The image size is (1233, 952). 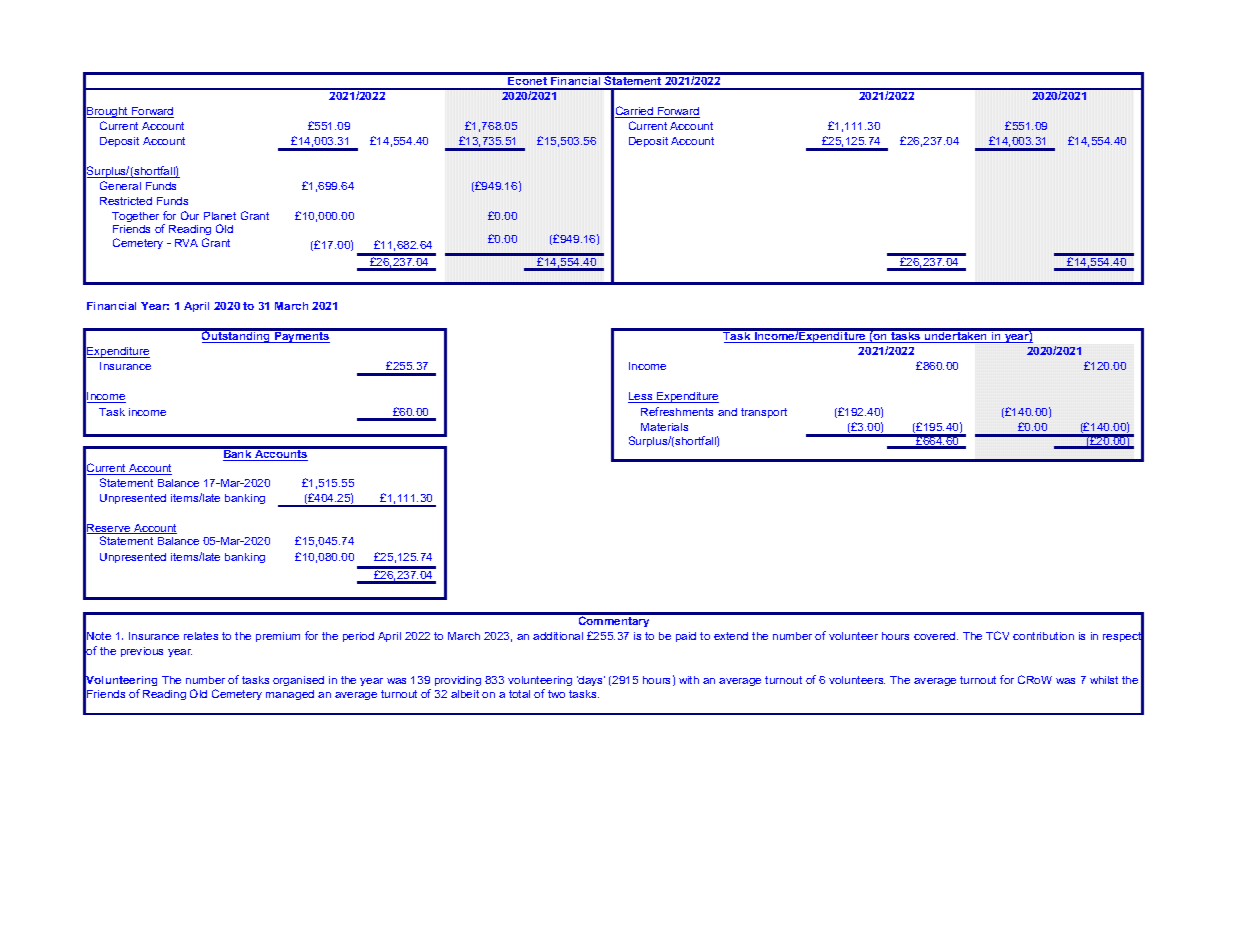 What do you see at coordinates (936, 636) in the screenshot?
I see `covered` at bounding box center [936, 636].
